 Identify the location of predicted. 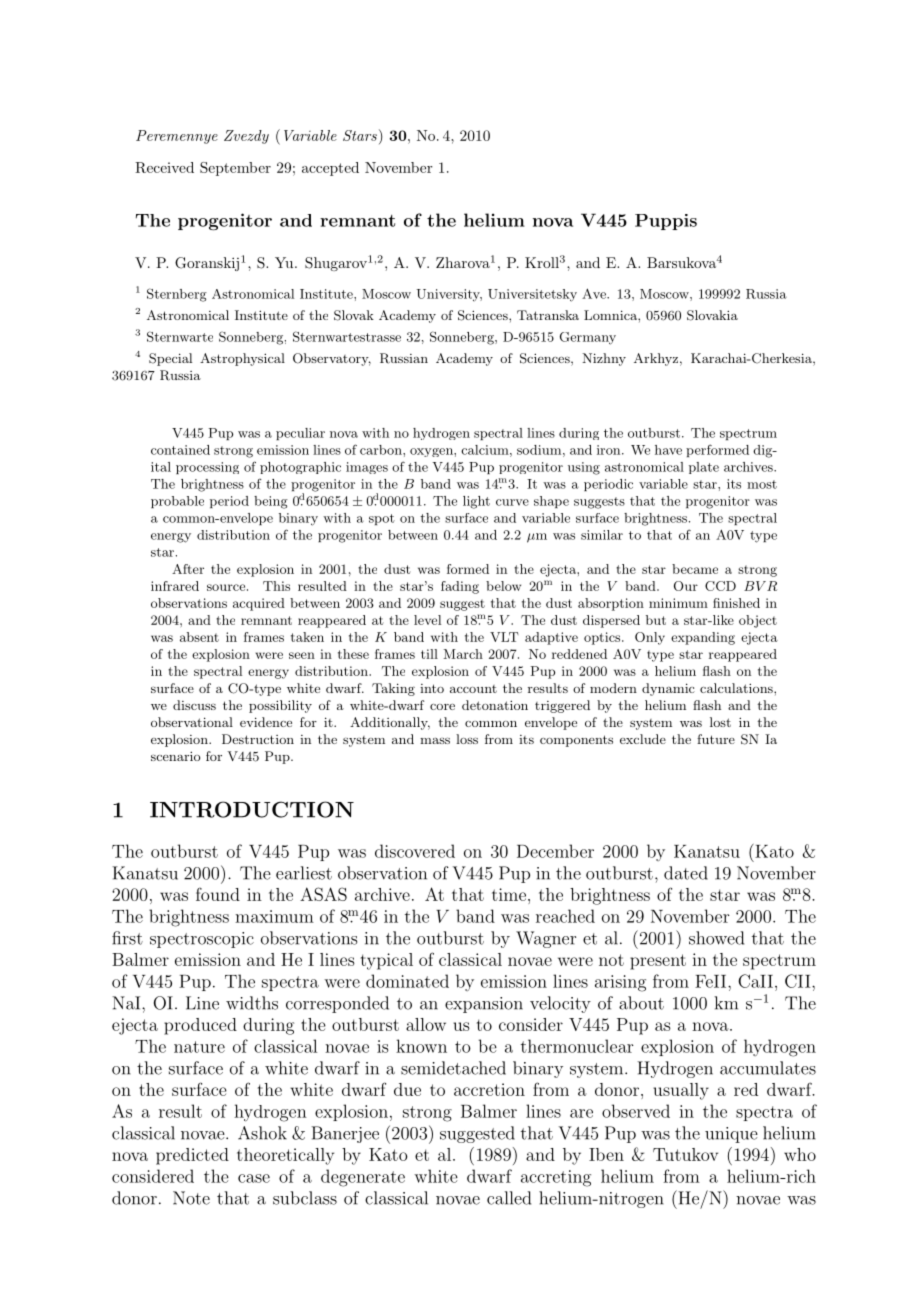
(192, 1156).
